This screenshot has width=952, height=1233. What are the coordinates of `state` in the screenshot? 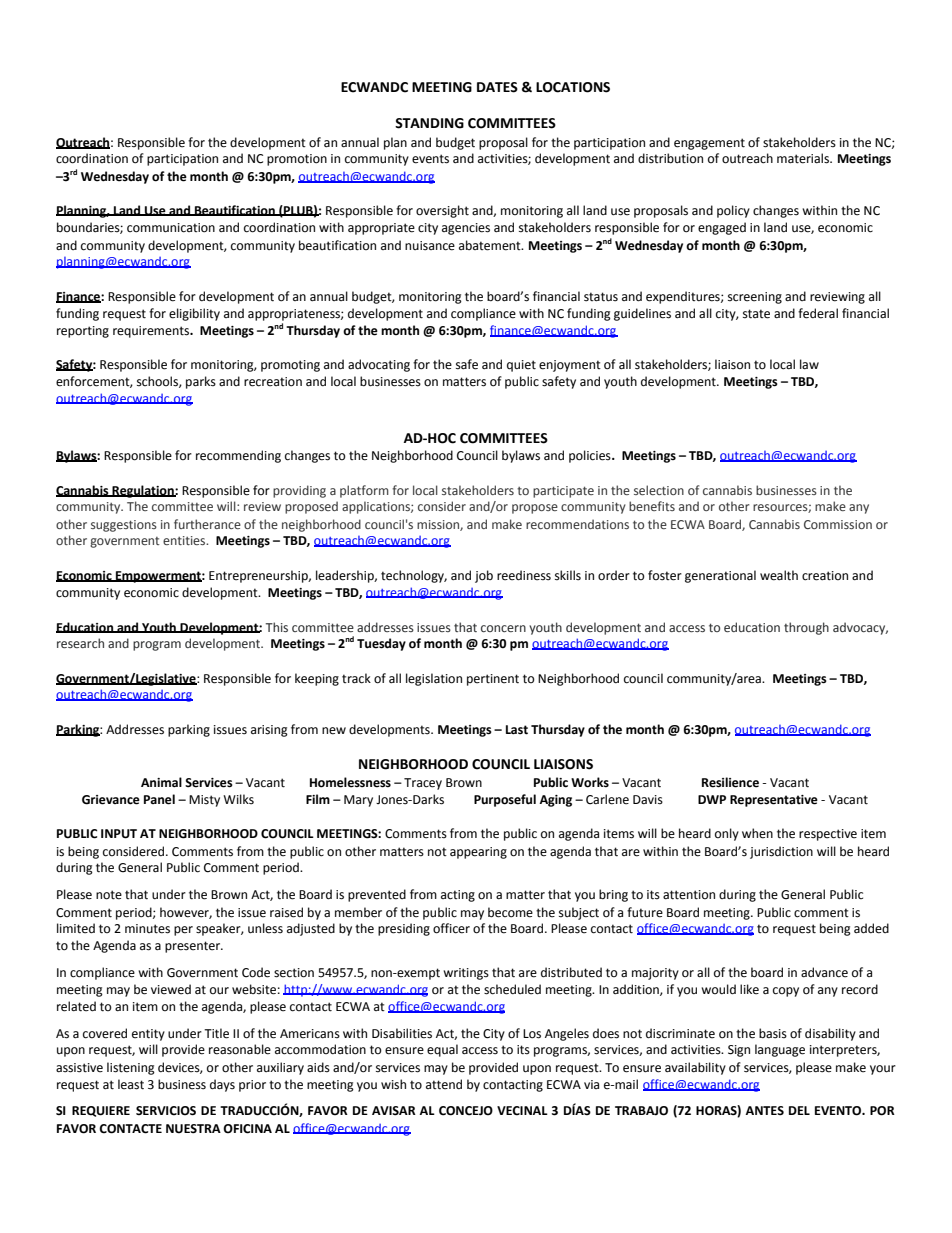 It's located at (756, 314).
